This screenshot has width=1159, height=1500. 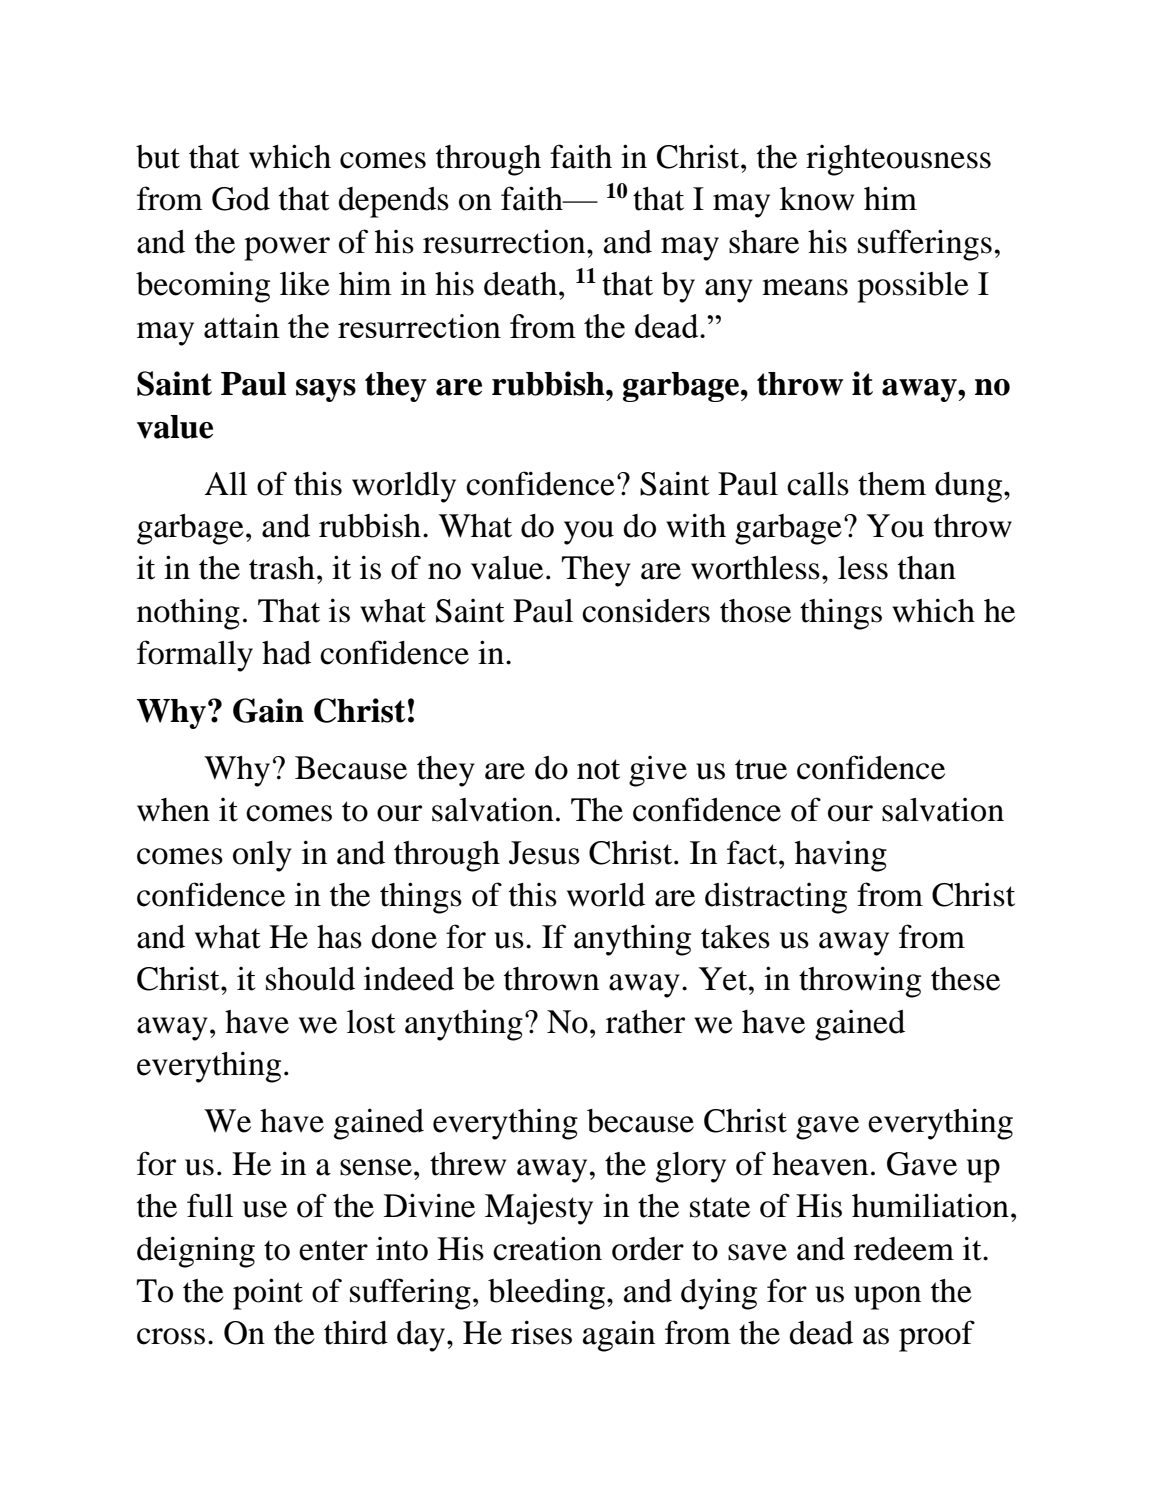 I want to click on death, so click(x=522, y=284).
